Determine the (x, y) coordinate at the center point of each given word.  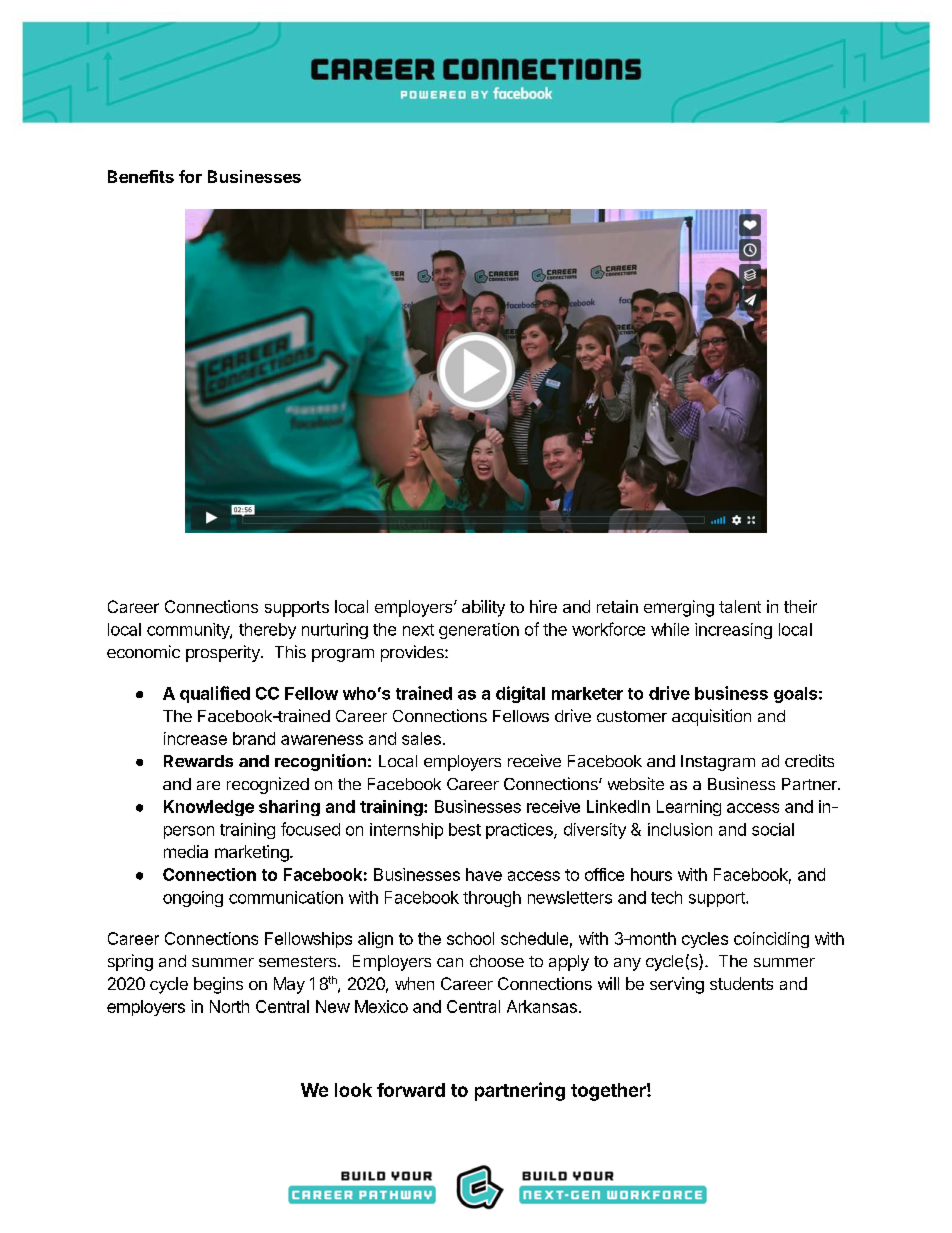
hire (543, 606)
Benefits (141, 176)
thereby (267, 631)
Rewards (198, 761)
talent (740, 606)
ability (483, 608)
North (229, 1006)
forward (411, 1090)
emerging (679, 608)
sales (421, 738)
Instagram (718, 763)
